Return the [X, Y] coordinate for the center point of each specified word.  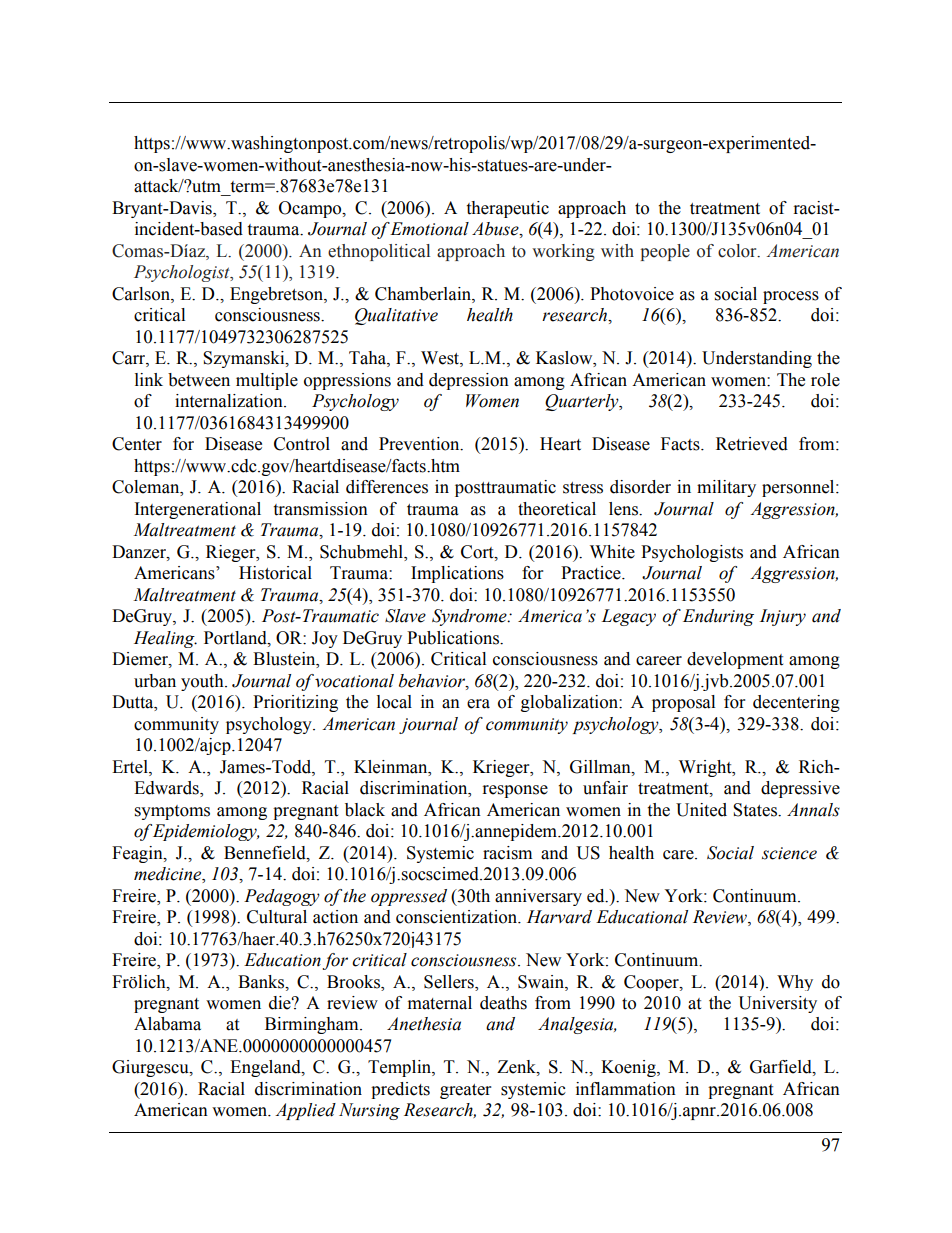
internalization [230, 401]
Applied [305, 1111]
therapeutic [507, 209]
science [789, 853]
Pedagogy [282, 897]
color [738, 251]
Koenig [629, 1068]
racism [507, 853]
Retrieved [752, 444]
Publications [454, 638]
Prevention [420, 444]
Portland [236, 638]
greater [465, 1091]
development [735, 660]
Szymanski [245, 359]
